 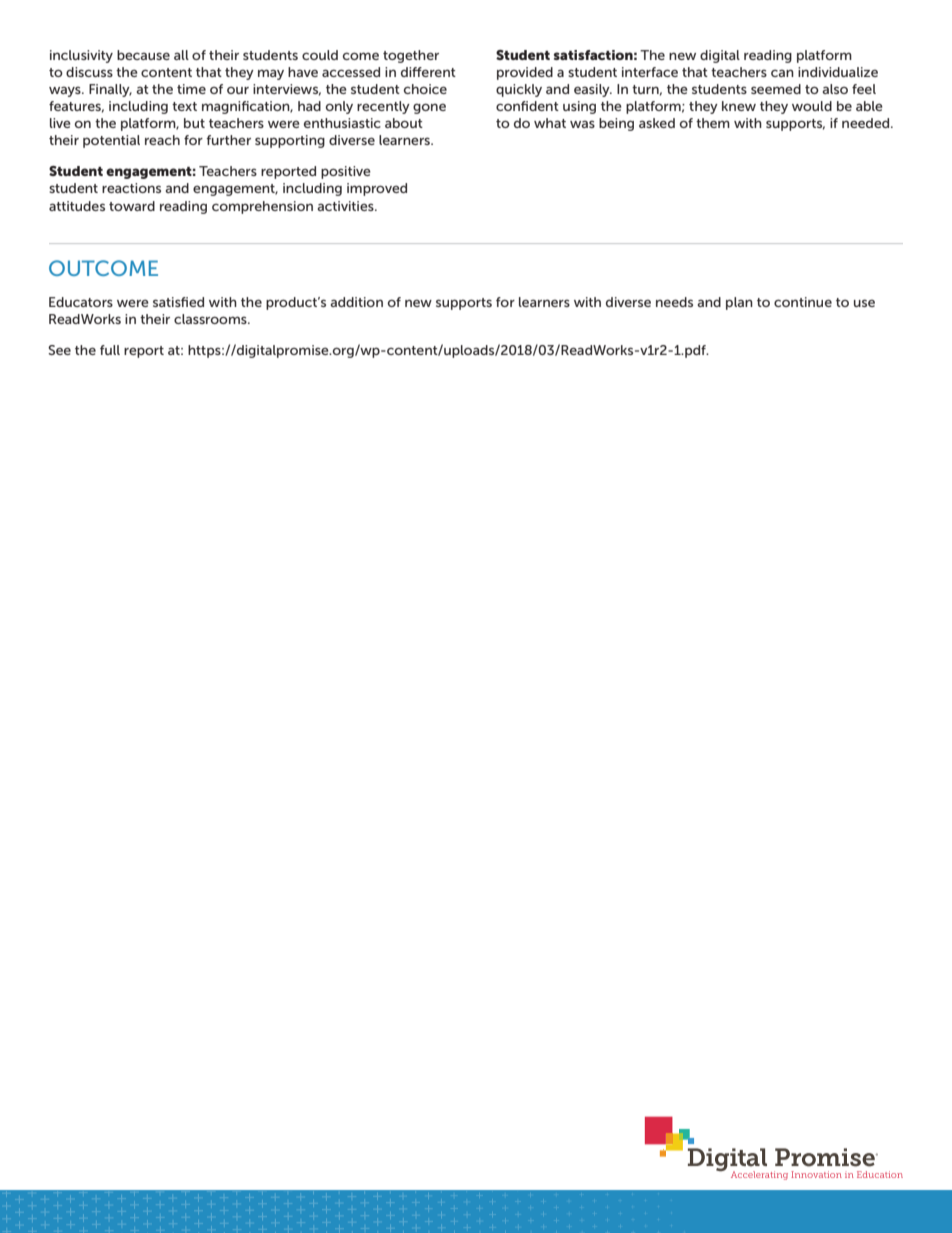 What do you see at coordinates (782, 73) in the image?
I see `can` at bounding box center [782, 73].
